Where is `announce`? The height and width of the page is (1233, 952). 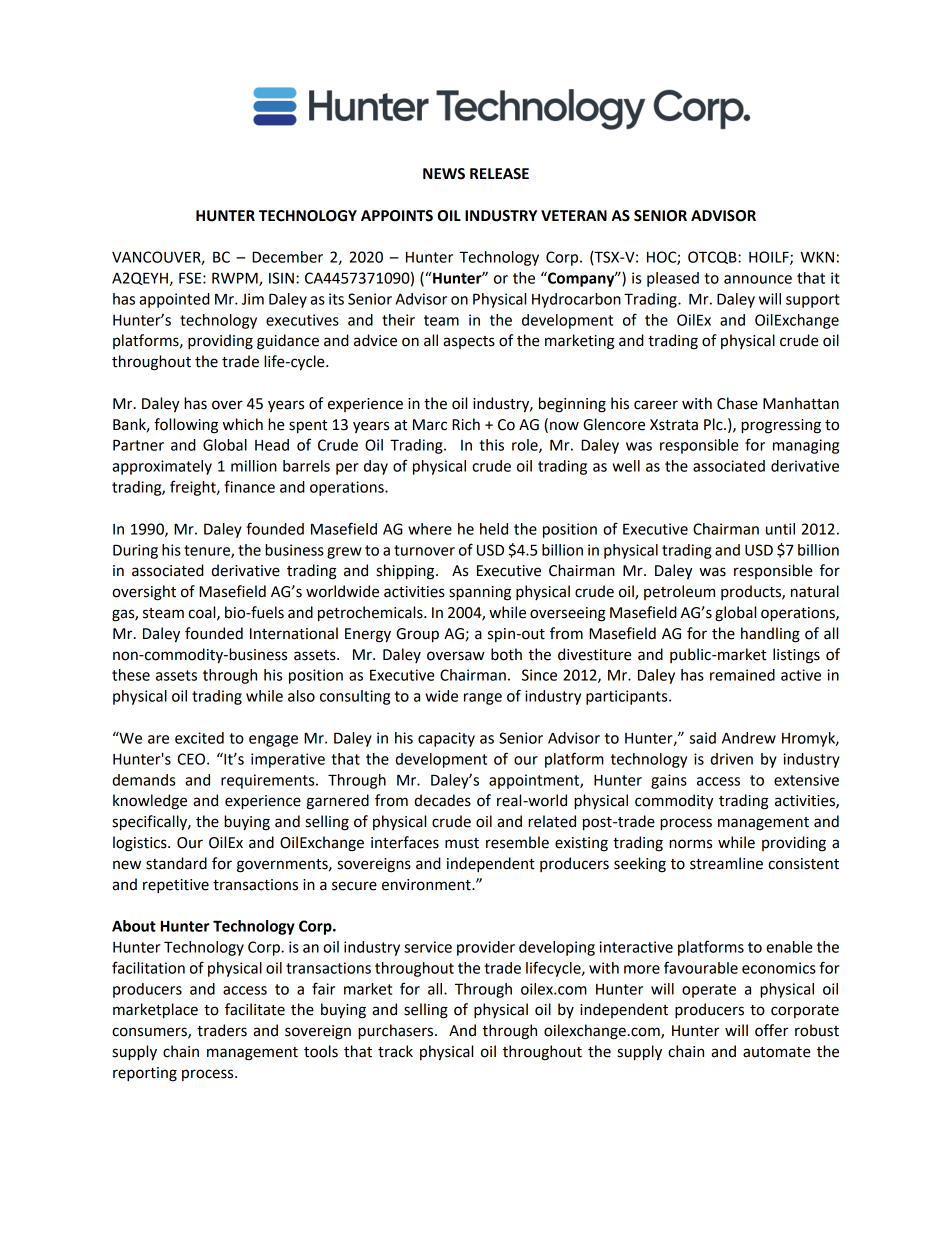
announce is located at coordinates (758, 279).
